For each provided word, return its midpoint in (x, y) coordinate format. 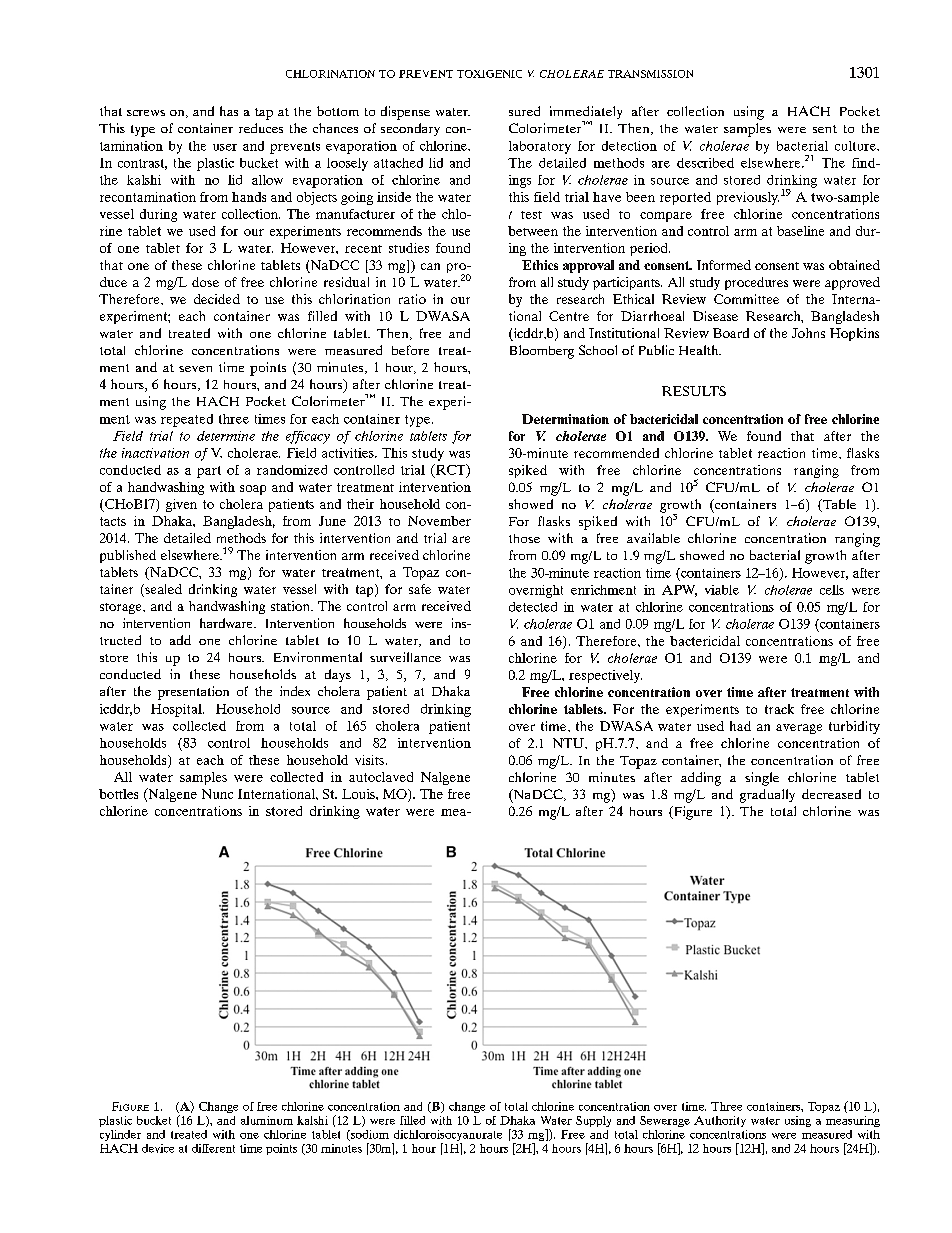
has (229, 111)
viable (722, 590)
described (705, 163)
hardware (227, 623)
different (213, 1148)
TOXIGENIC (489, 74)
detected (533, 607)
